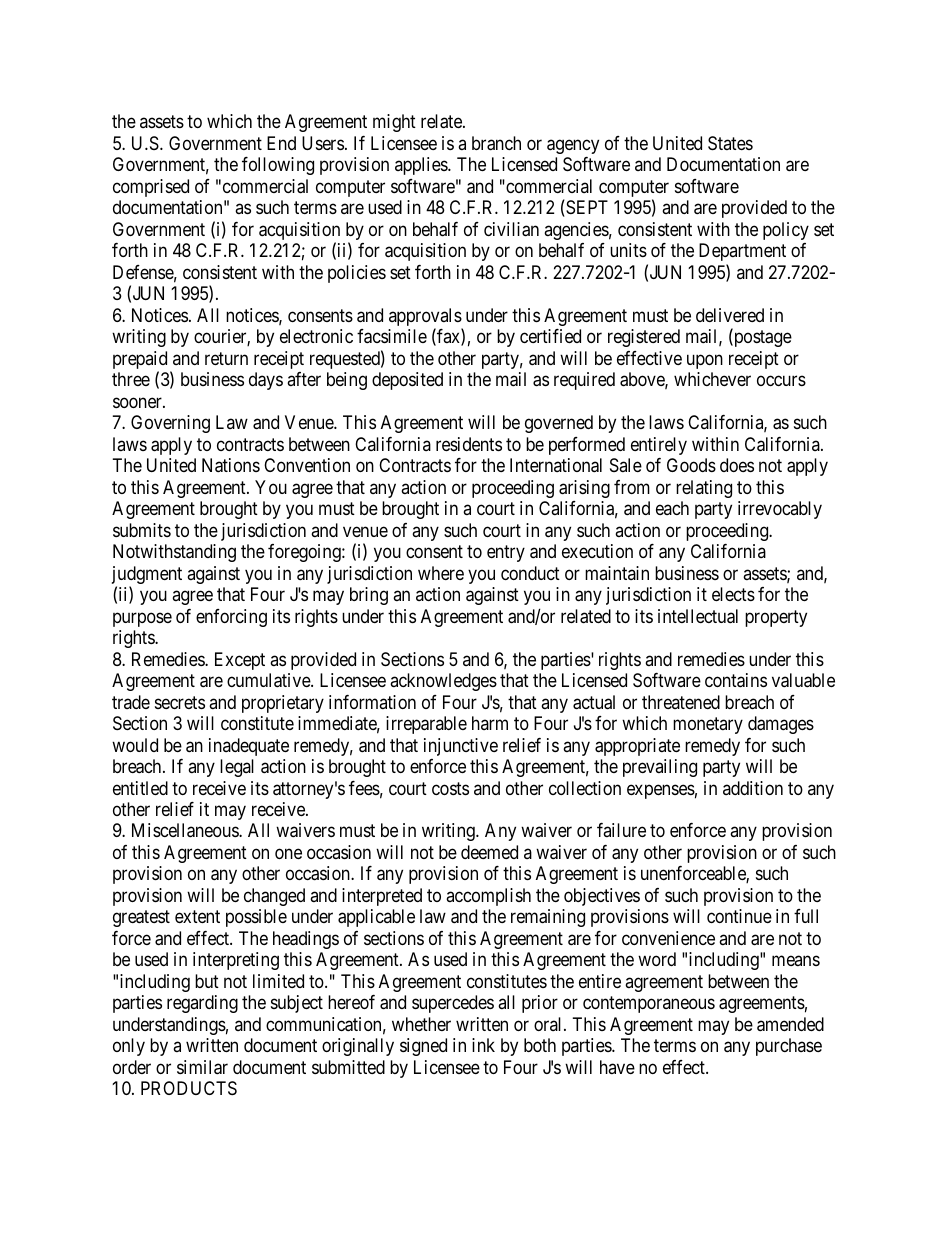 The width and height of the document is (952, 1233). I want to click on similar, so click(202, 1067).
